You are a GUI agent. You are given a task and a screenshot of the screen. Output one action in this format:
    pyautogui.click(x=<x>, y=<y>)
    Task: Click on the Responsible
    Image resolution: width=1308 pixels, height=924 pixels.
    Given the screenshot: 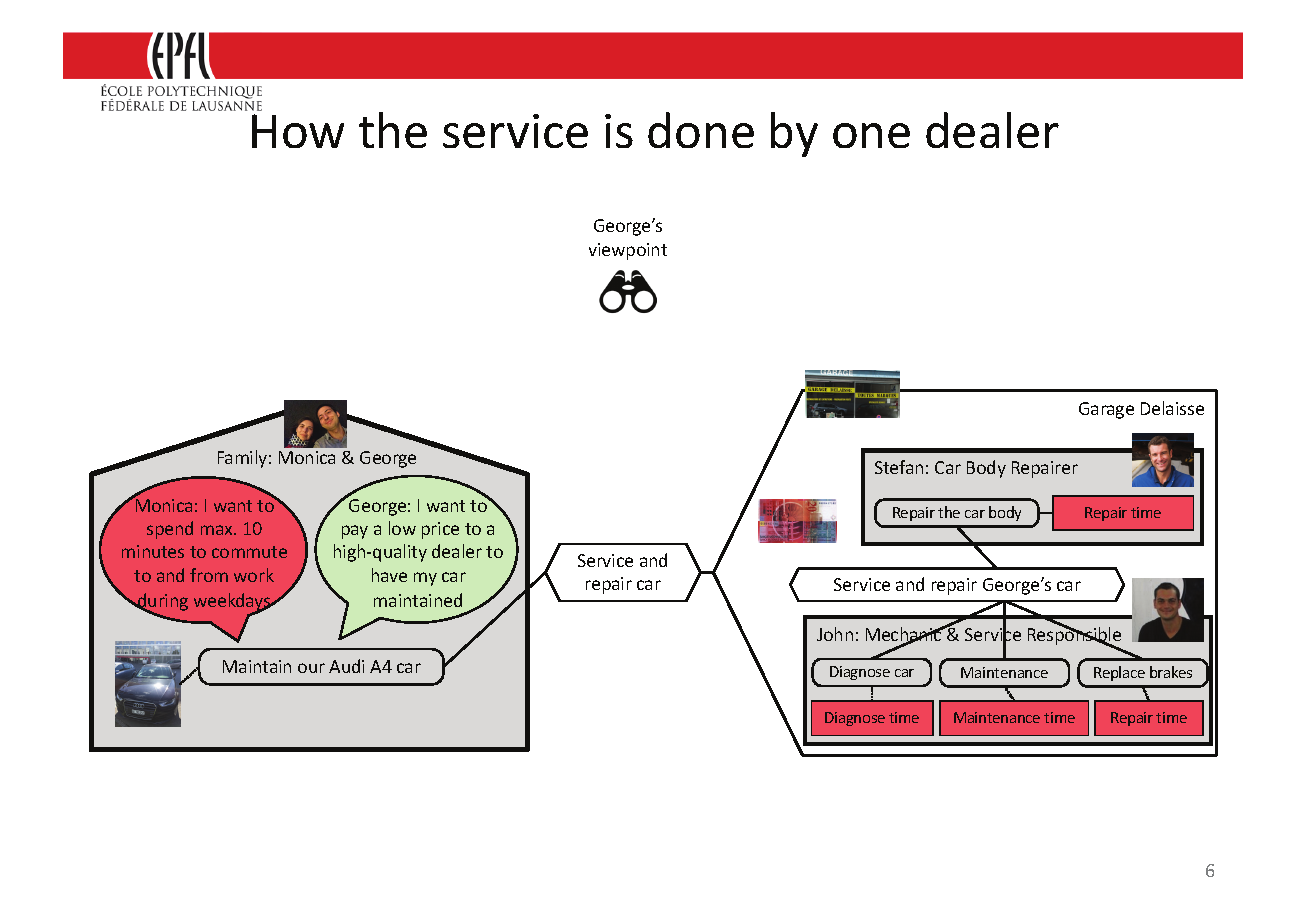 What is the action you would take?
    pyautogui.click(x=1074, y=636)
